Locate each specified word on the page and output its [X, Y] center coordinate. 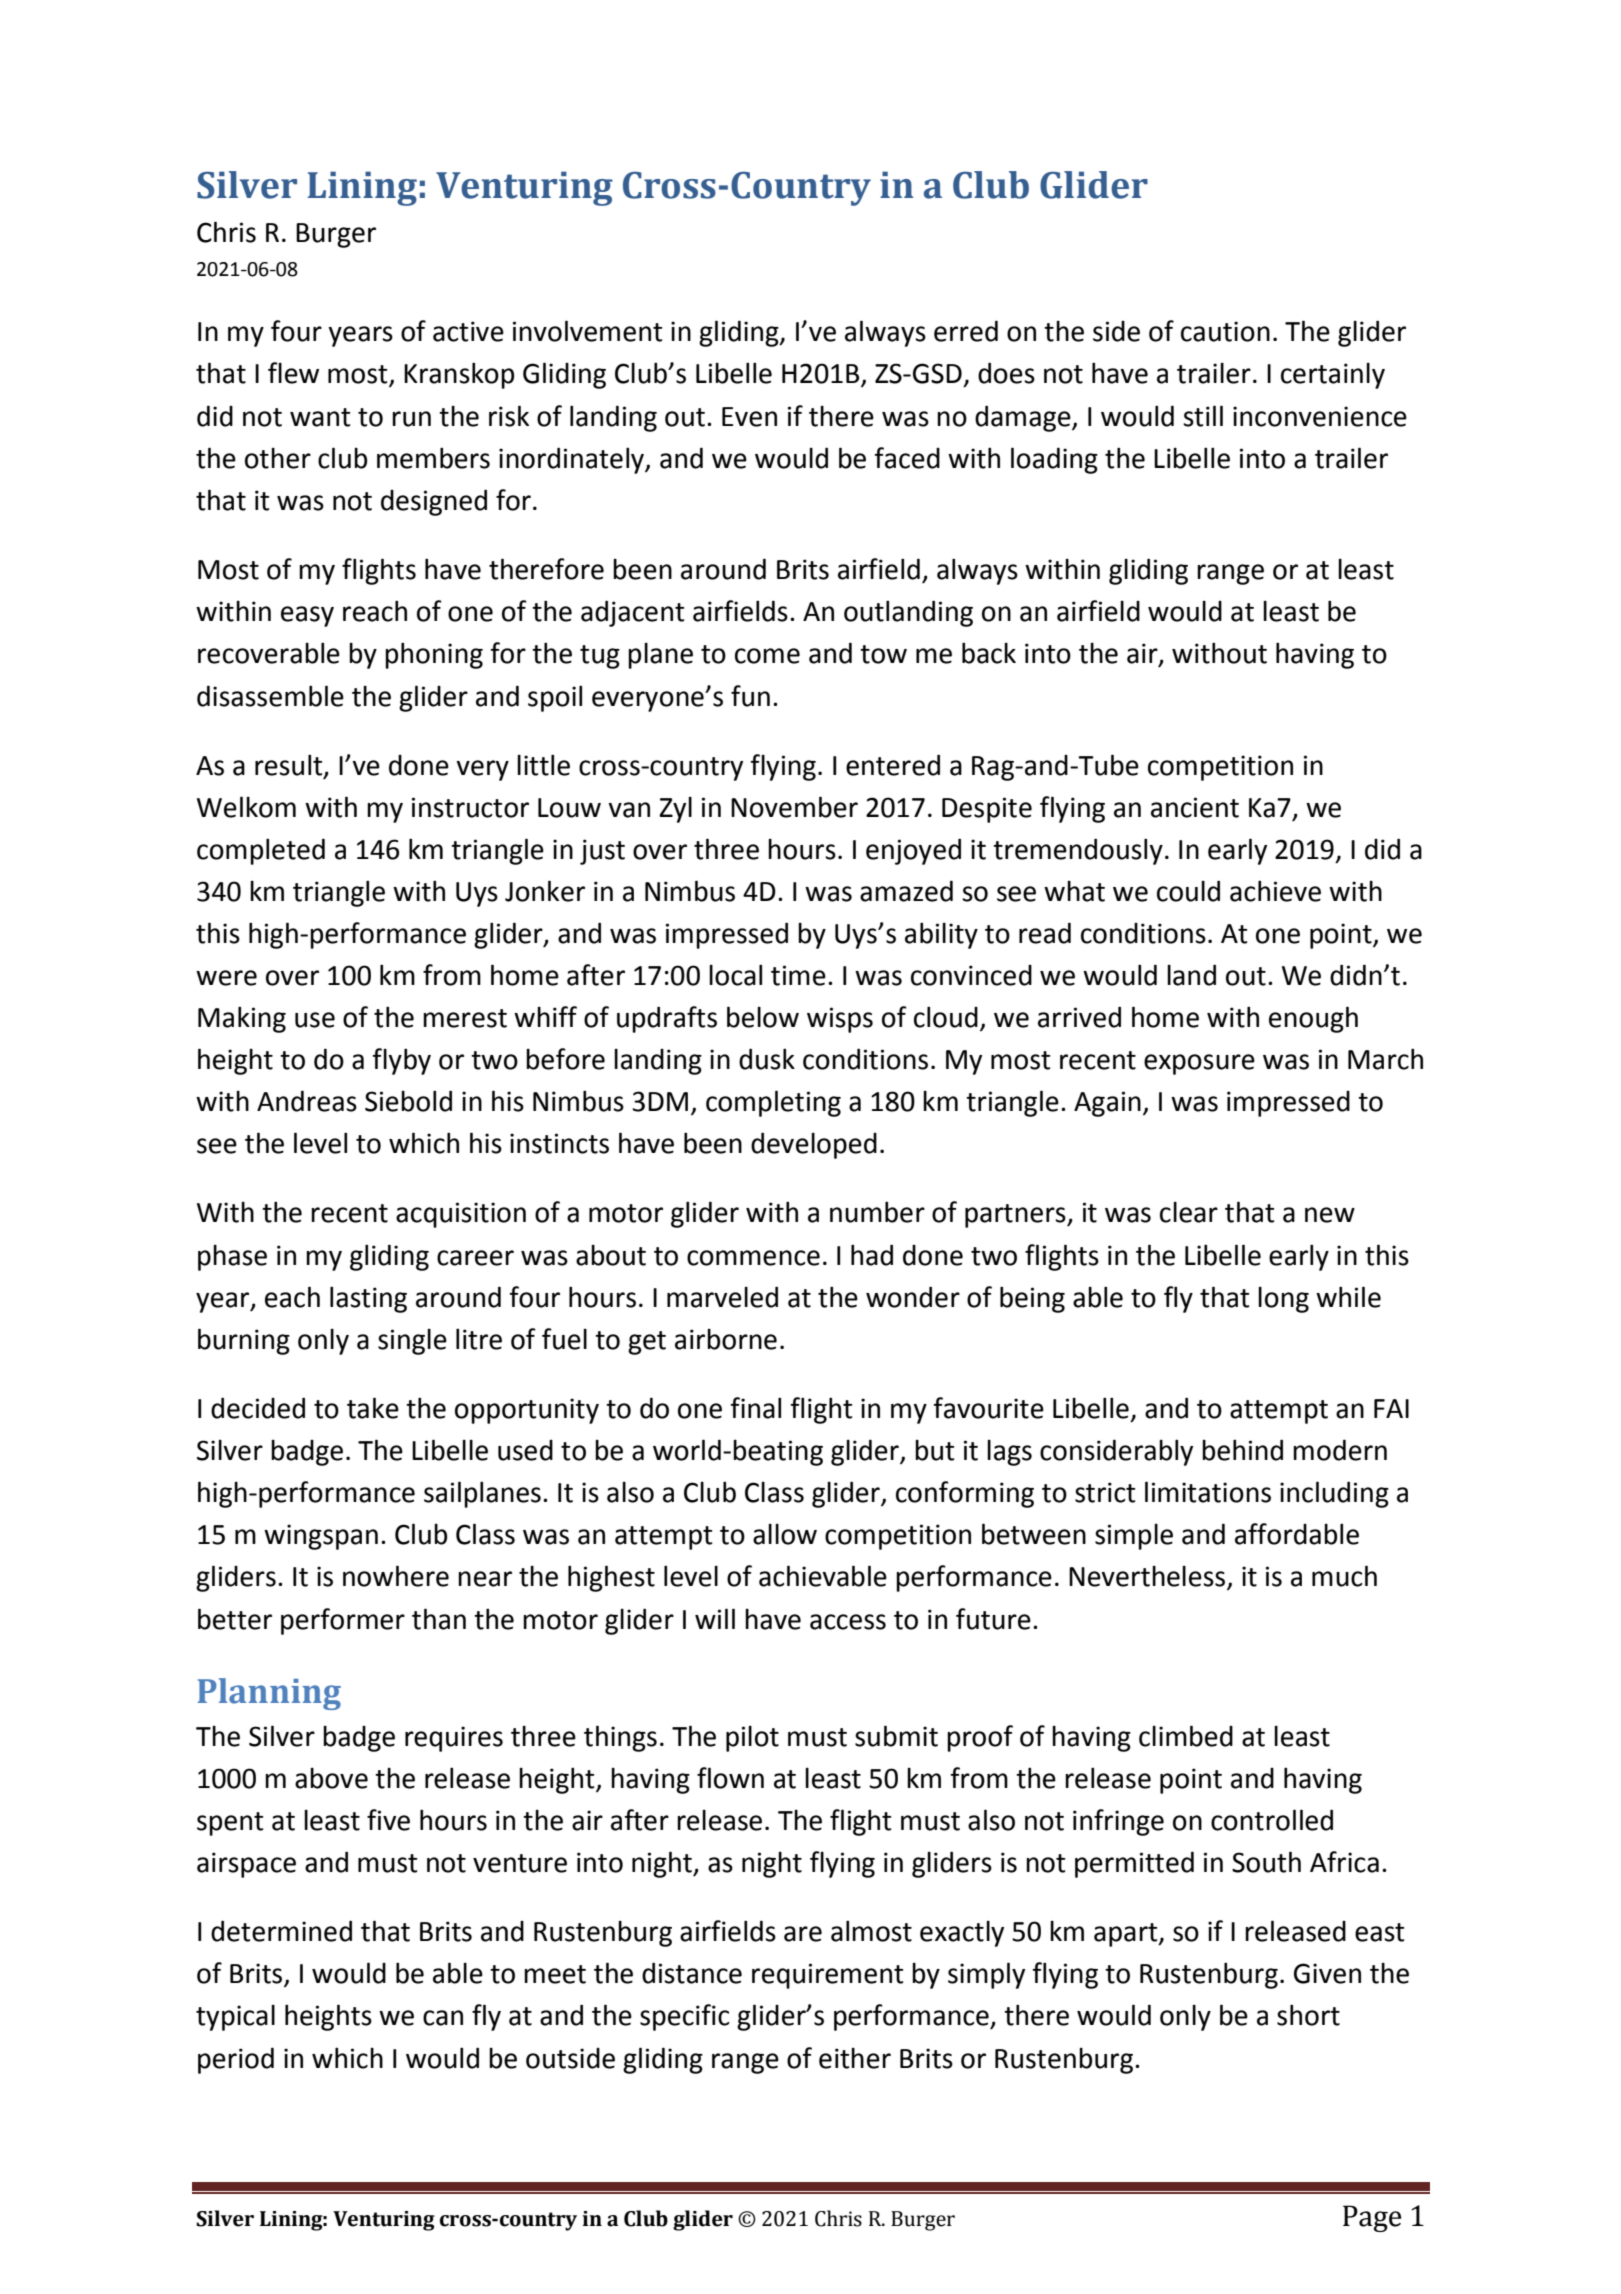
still [1203, 416]
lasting [368, 1299]
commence [753, 1258]
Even [749, 417]
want [320, 417]
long [1283, 1300]
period [236, 2060]
